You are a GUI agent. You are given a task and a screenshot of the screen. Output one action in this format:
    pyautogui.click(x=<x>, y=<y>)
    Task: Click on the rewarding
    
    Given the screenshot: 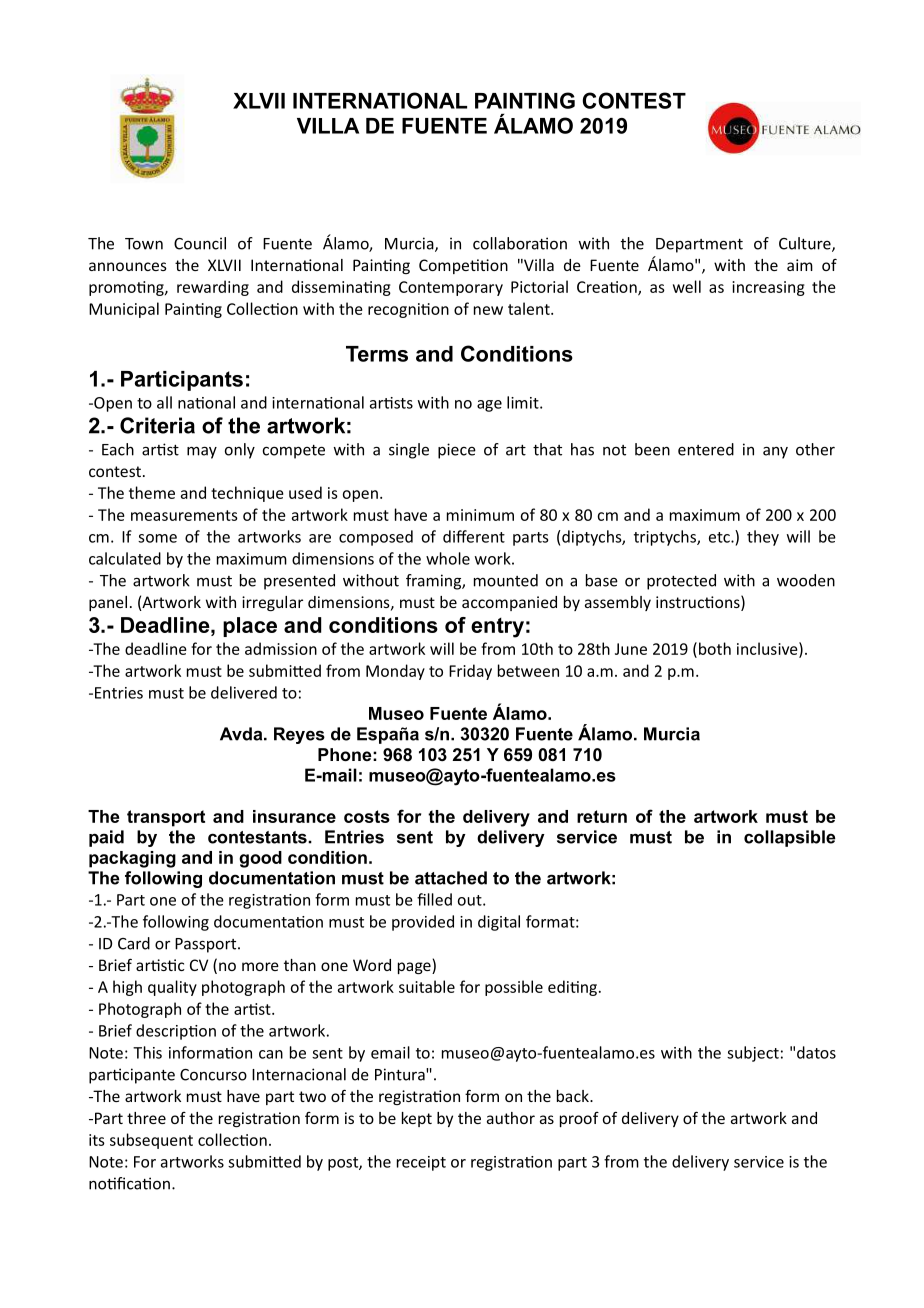 What is the action you would take?
    pyautogui.click(x=213, y=288)
